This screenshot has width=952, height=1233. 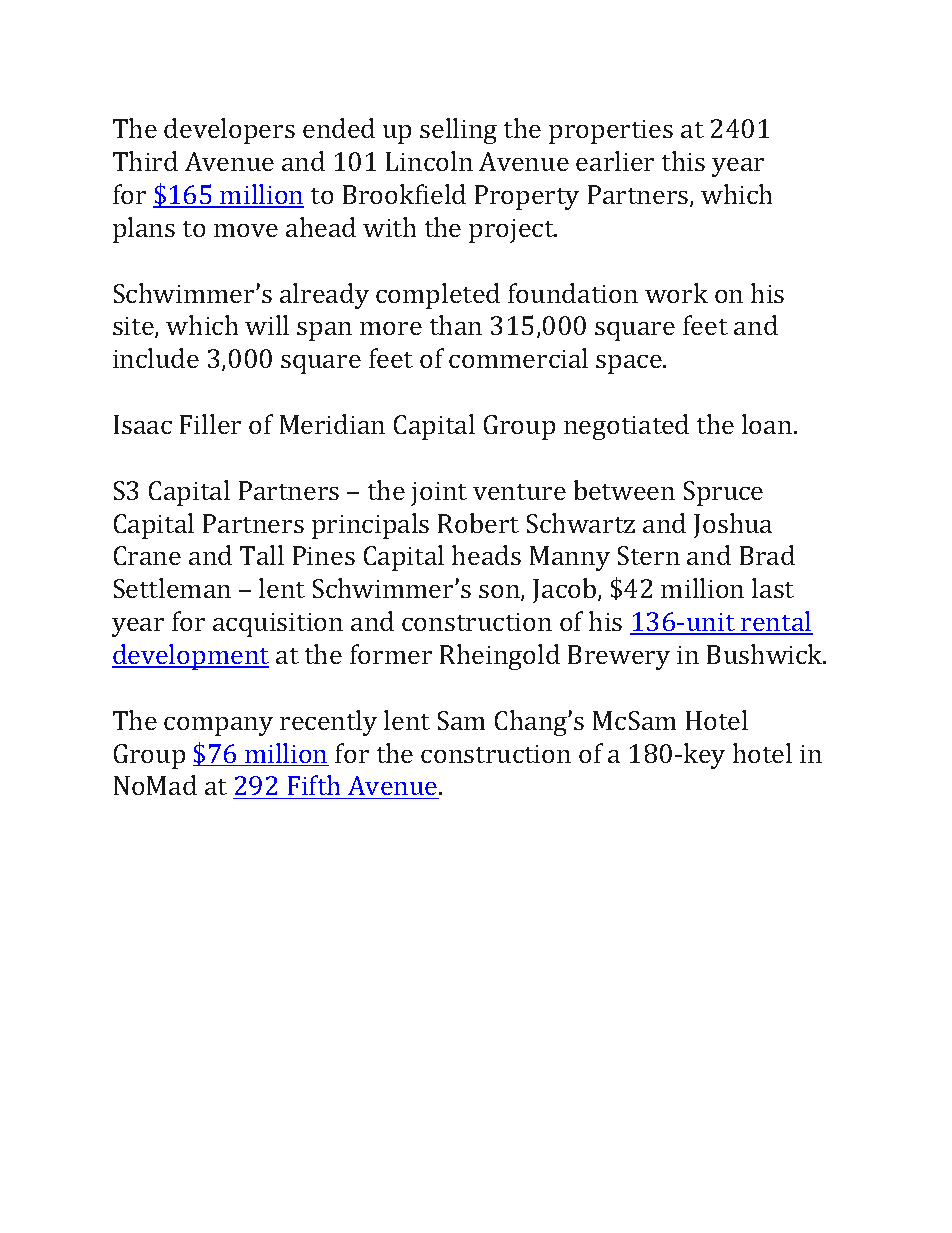 I want to click on Stern, so click(x=649, y=555).
